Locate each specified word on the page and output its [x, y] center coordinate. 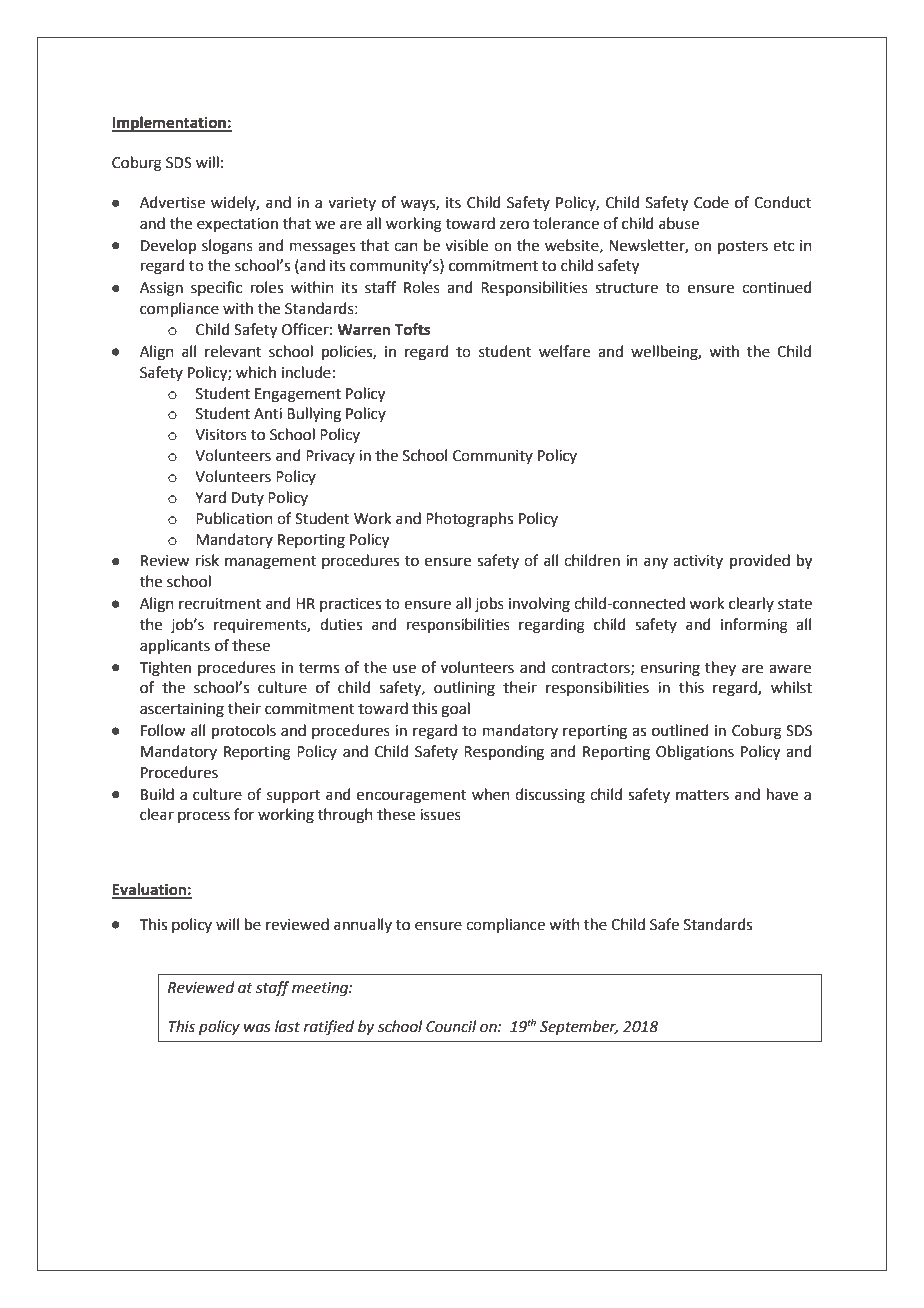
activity [698, 562]
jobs [489, 604]
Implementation [170, 124]
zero [514, 225]
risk [207, 560]
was [257, 1028]
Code [711, 202]
